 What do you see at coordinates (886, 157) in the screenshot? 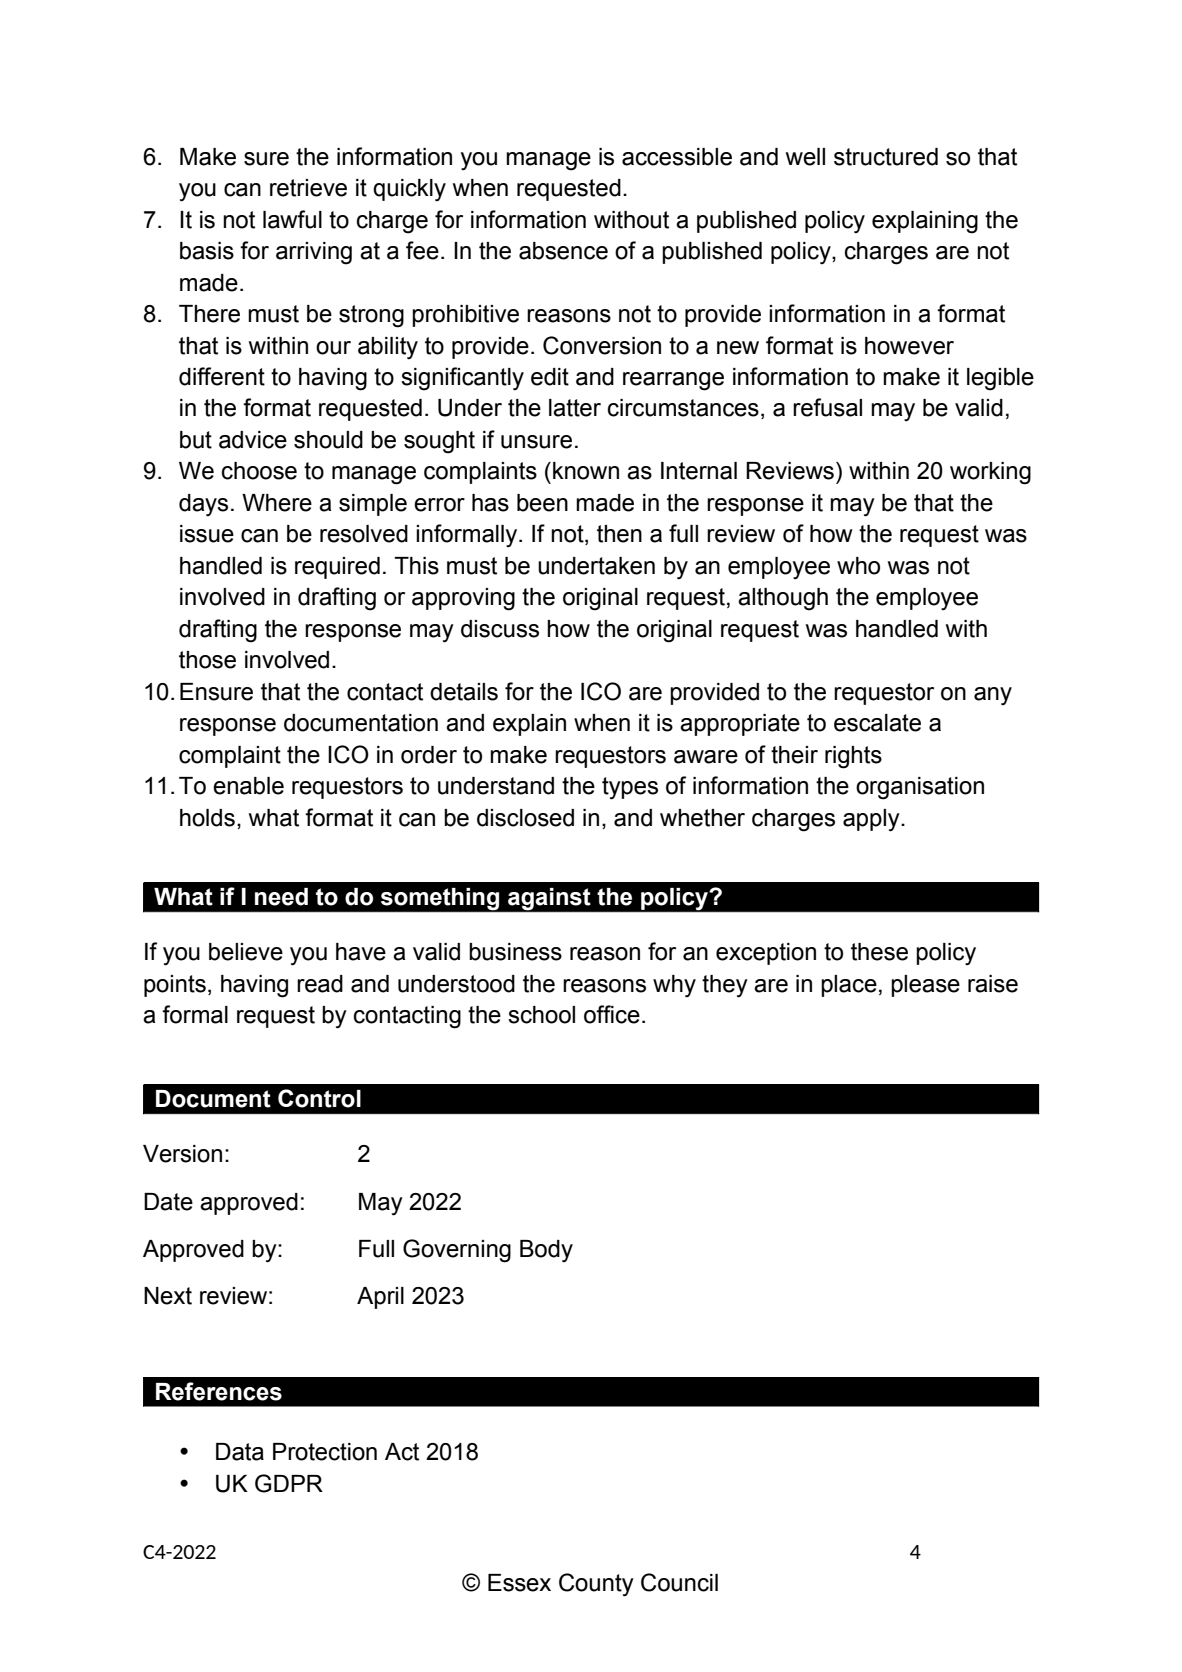
I see `structured` at bounding box center [886, 157].
